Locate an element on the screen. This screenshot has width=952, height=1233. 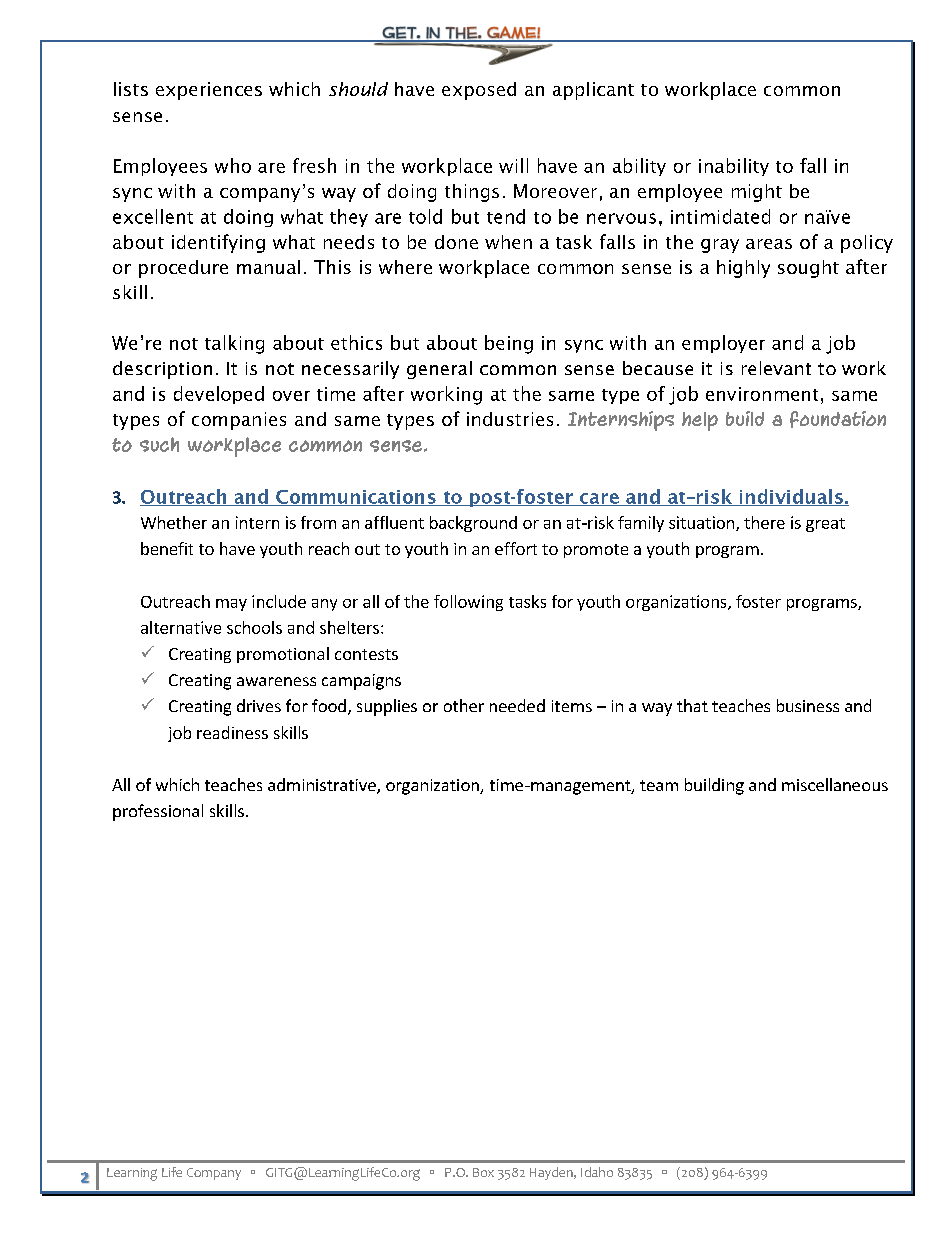
being is located at coordinates (509, 344).
